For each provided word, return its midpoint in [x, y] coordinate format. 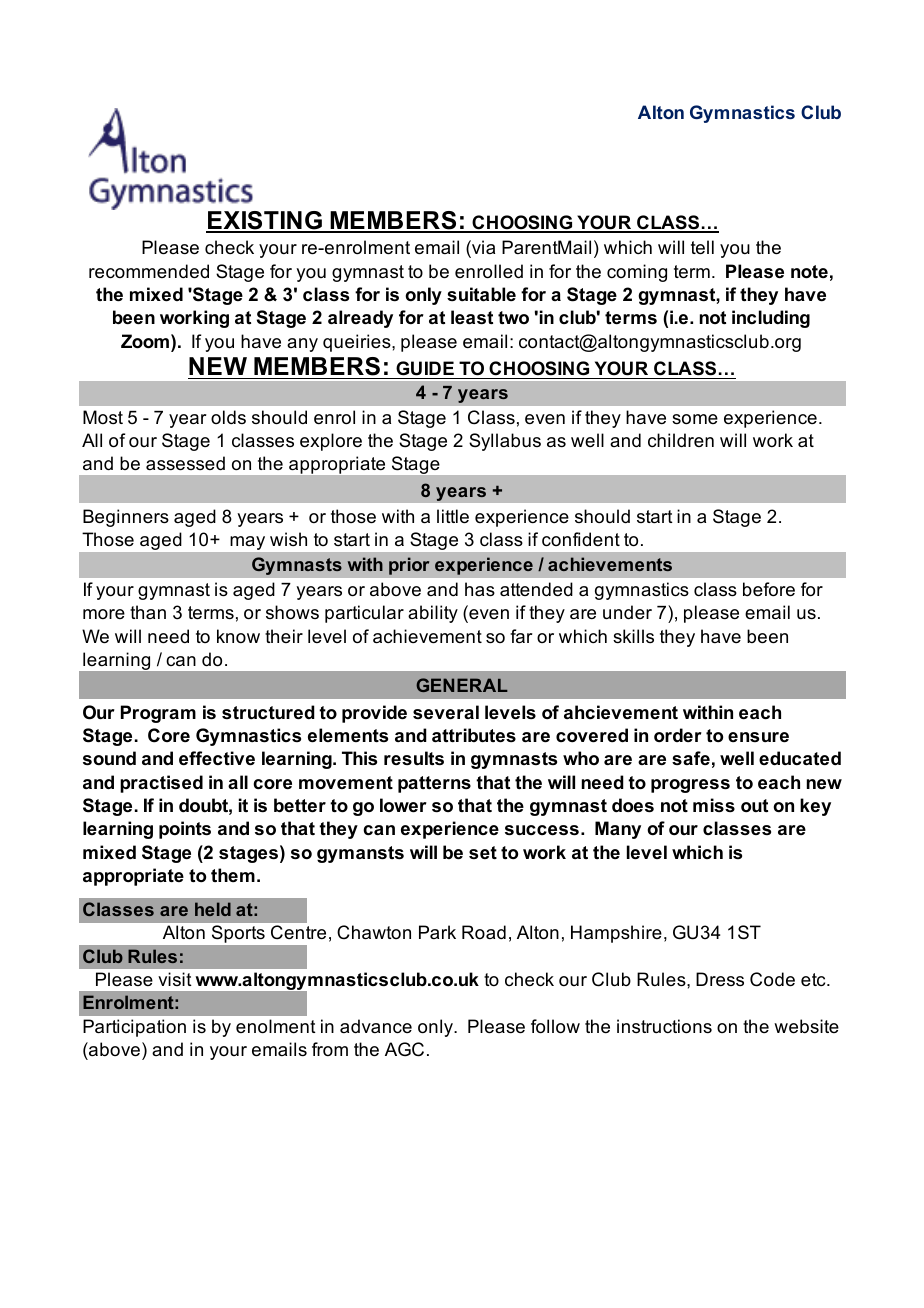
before [769, 589]
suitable [481, 294]
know [238, 636]
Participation [134, 1028]
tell [702, 247]
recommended [149, 271]
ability [433, 614]
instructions [664, 1026]
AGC [404, 1049]
